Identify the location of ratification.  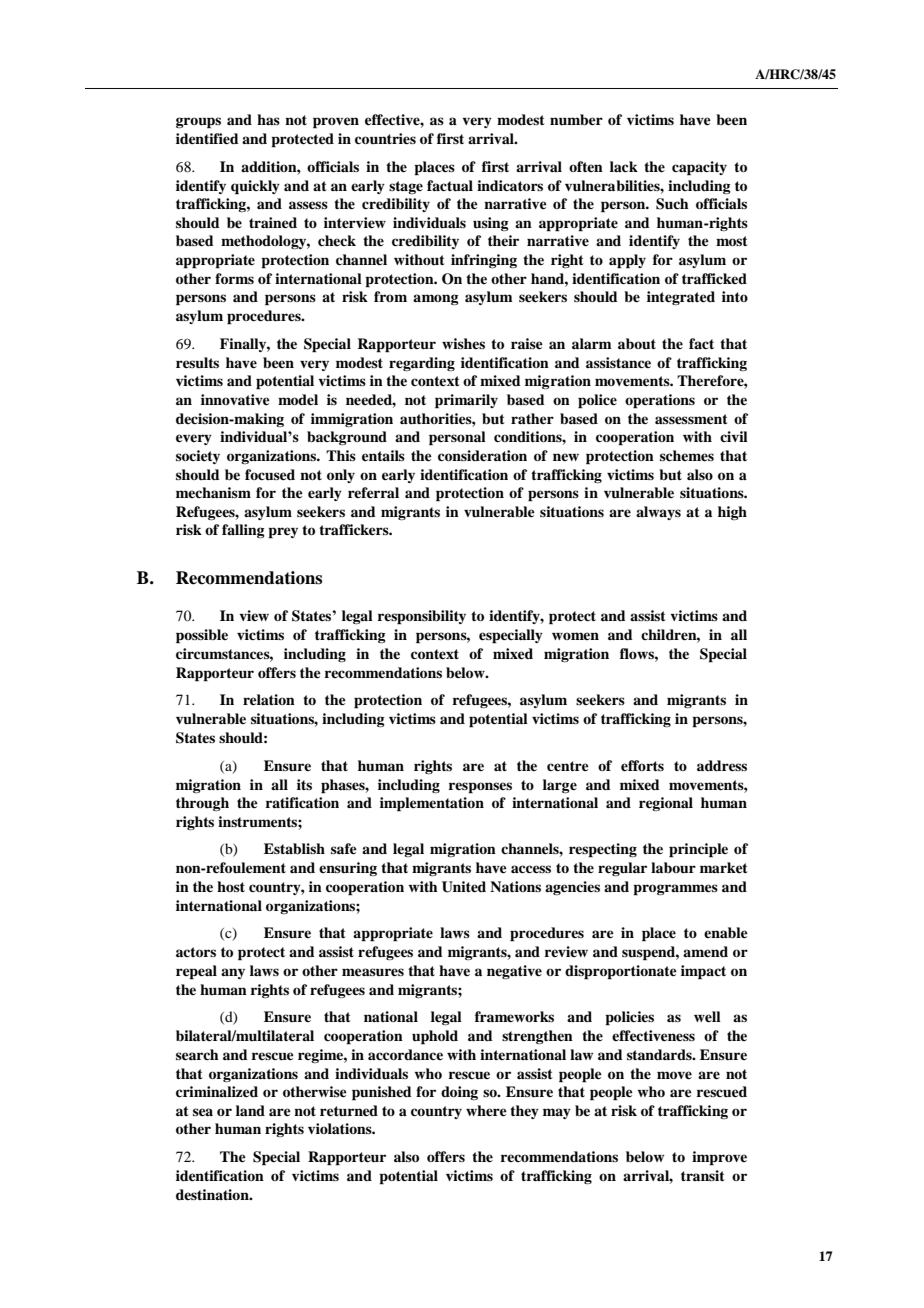
(302, 802).
